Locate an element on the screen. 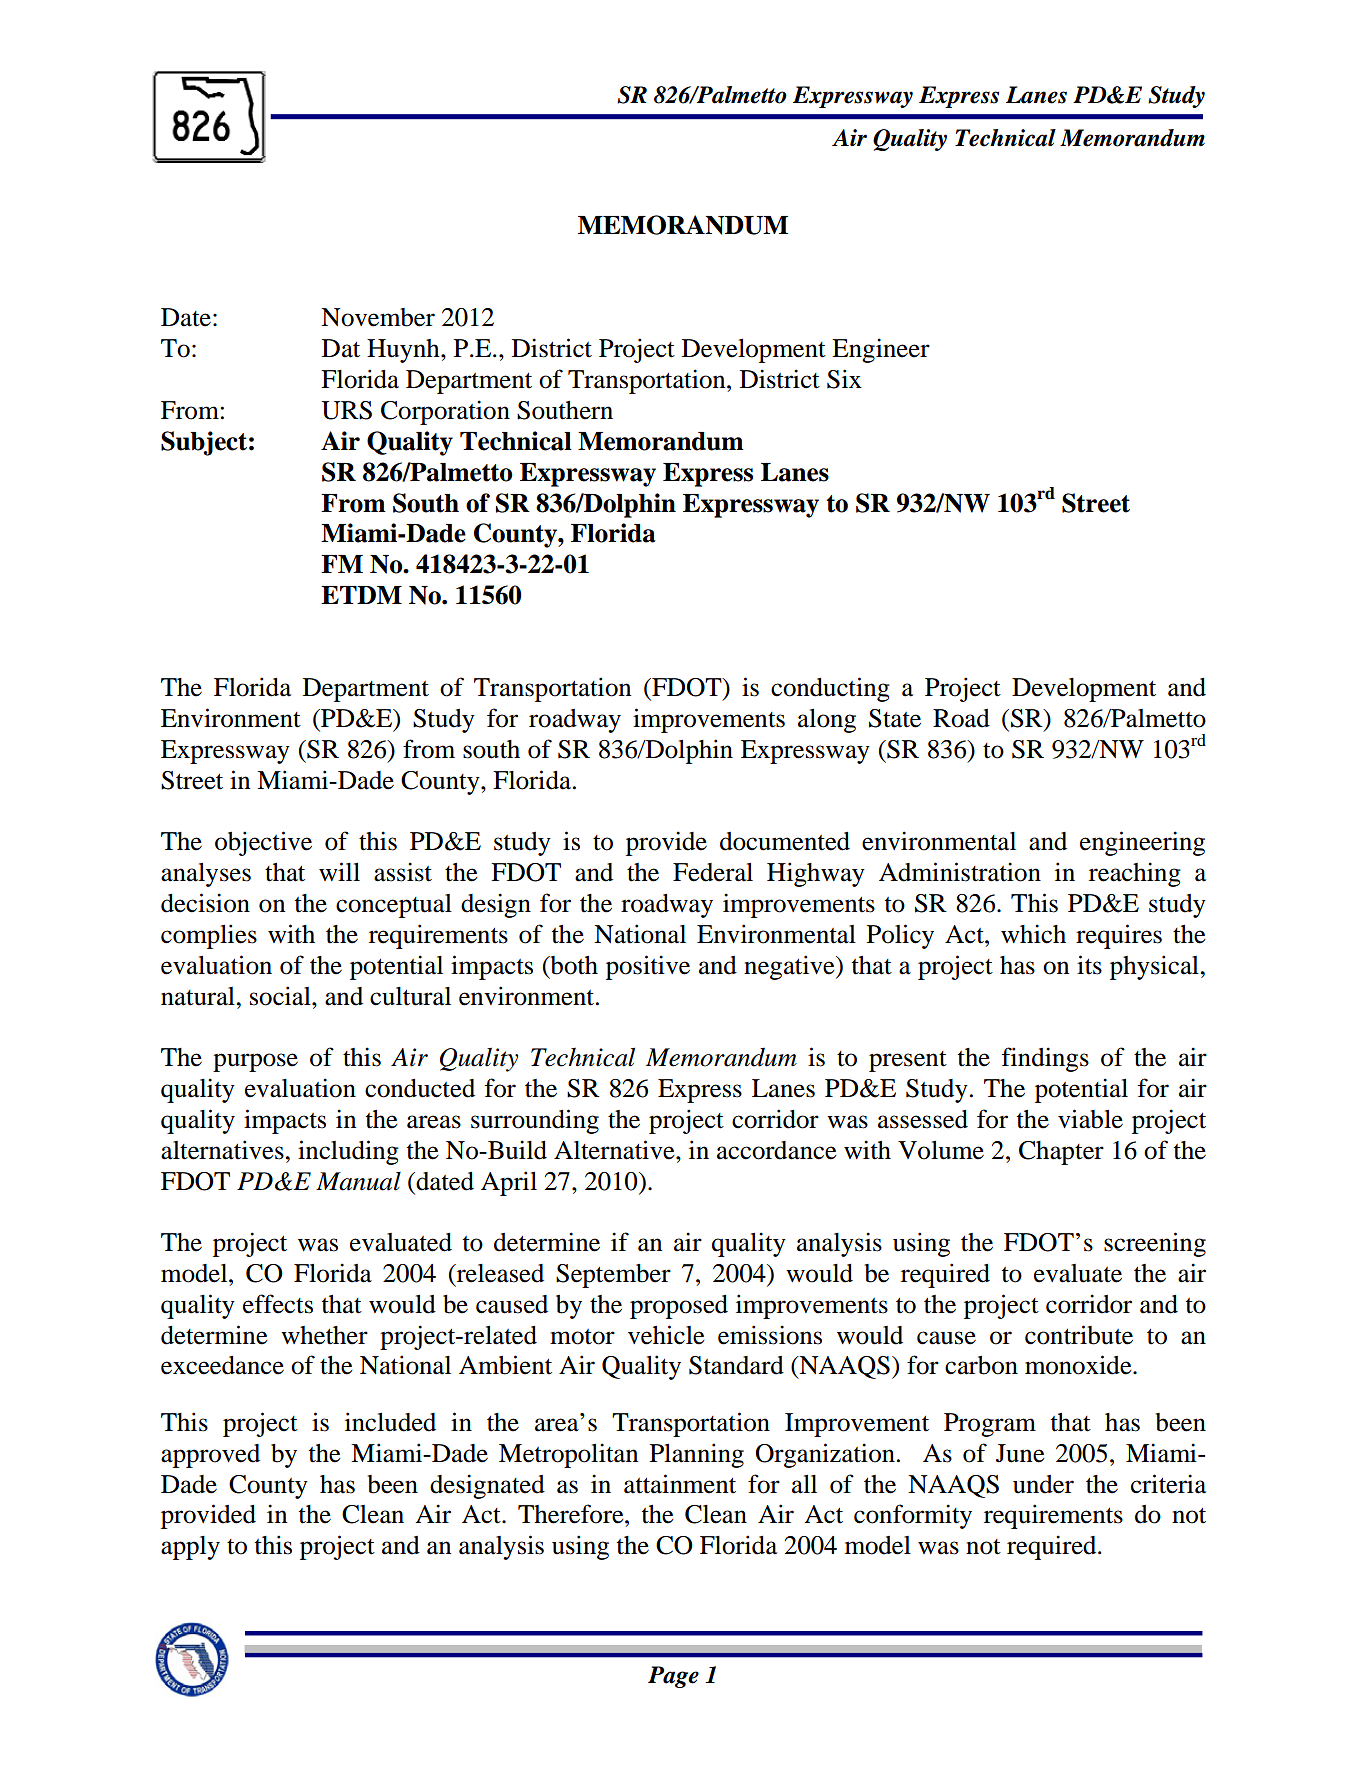  social is located at coordinates (281, 996).
